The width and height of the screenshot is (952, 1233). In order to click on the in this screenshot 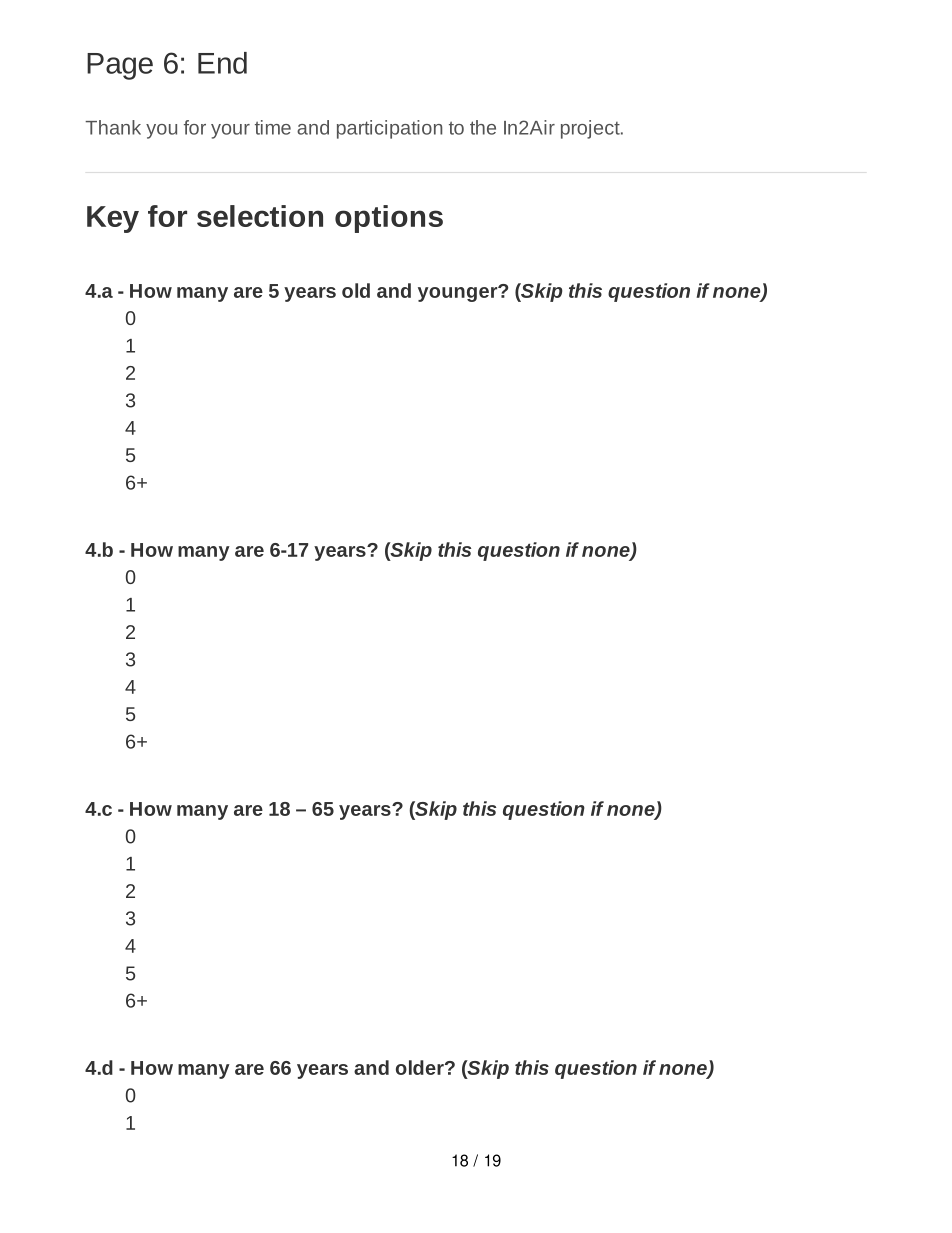, I will do `click(483, 127)`.
